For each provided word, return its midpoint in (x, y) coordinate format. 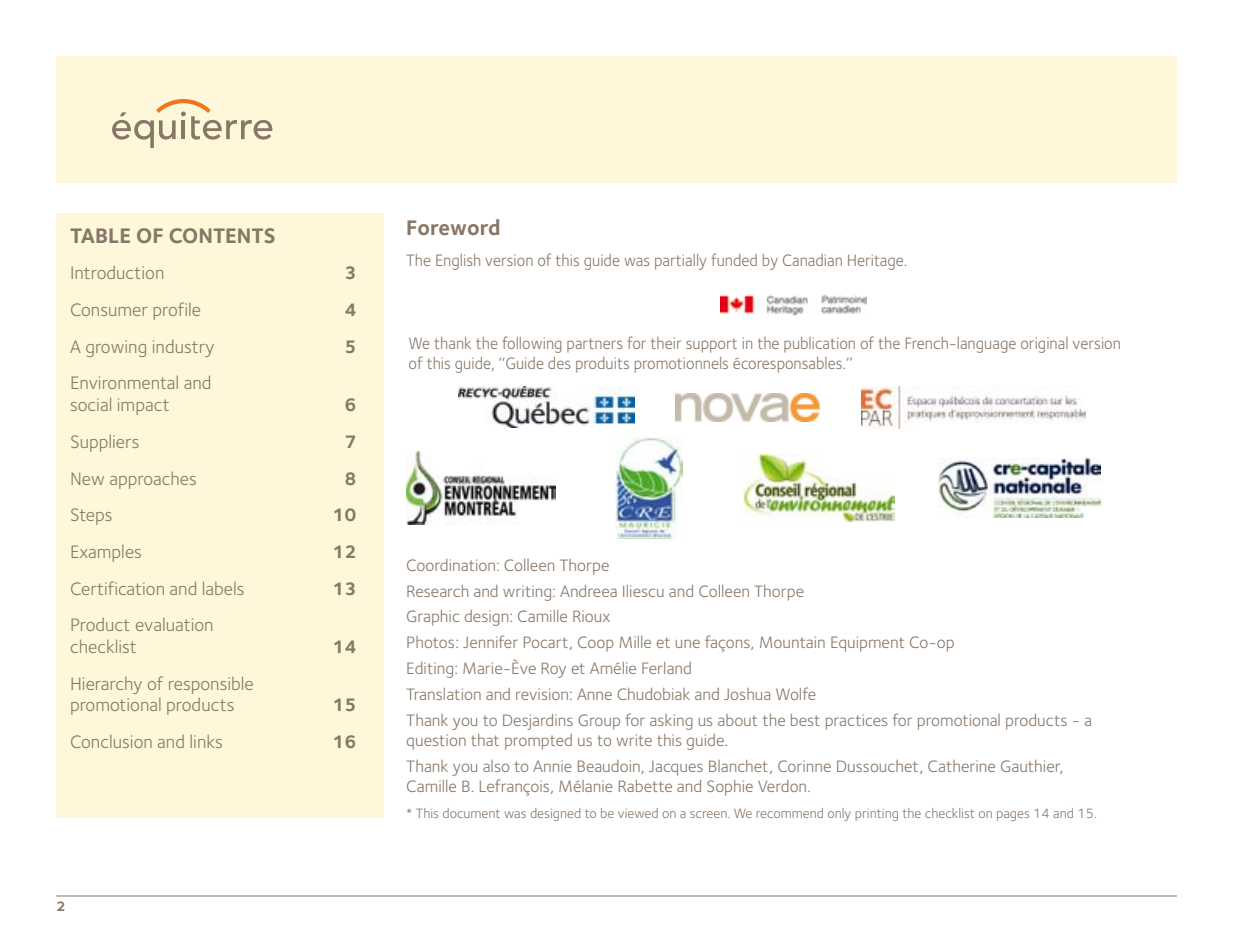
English (458, 262)
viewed (638, 813)
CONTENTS (222, 235)
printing (876, 815)
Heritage (877, 262)
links (206, 741)
